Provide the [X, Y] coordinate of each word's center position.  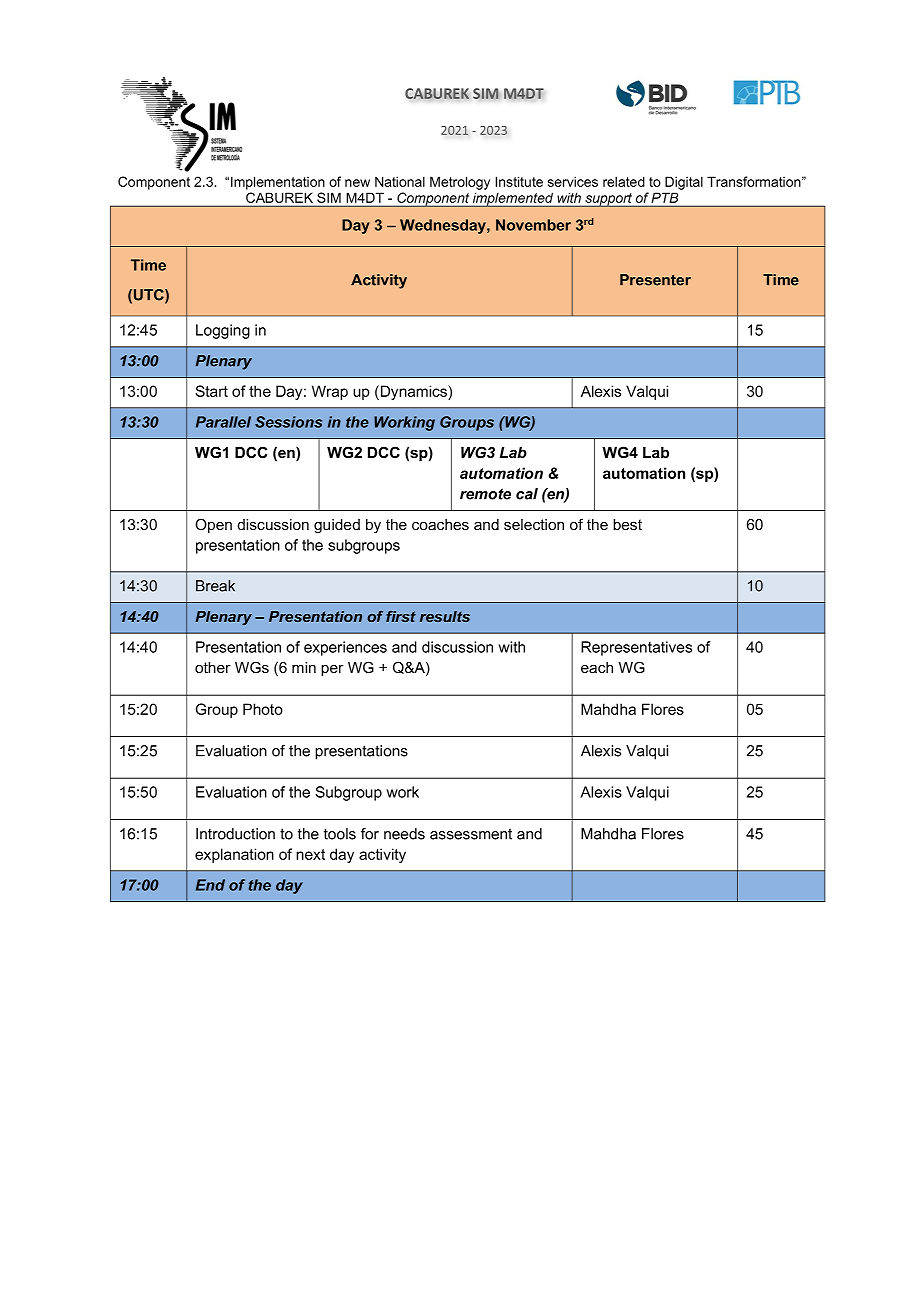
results [445, 616]
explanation [234, 855]
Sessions [288, 422]
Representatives [636, 648]
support [609, 200]
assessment [471, 834]
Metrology [460, 183]
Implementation [278, 183]
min [304, 667]
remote [485, 494]
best [627, 524]
